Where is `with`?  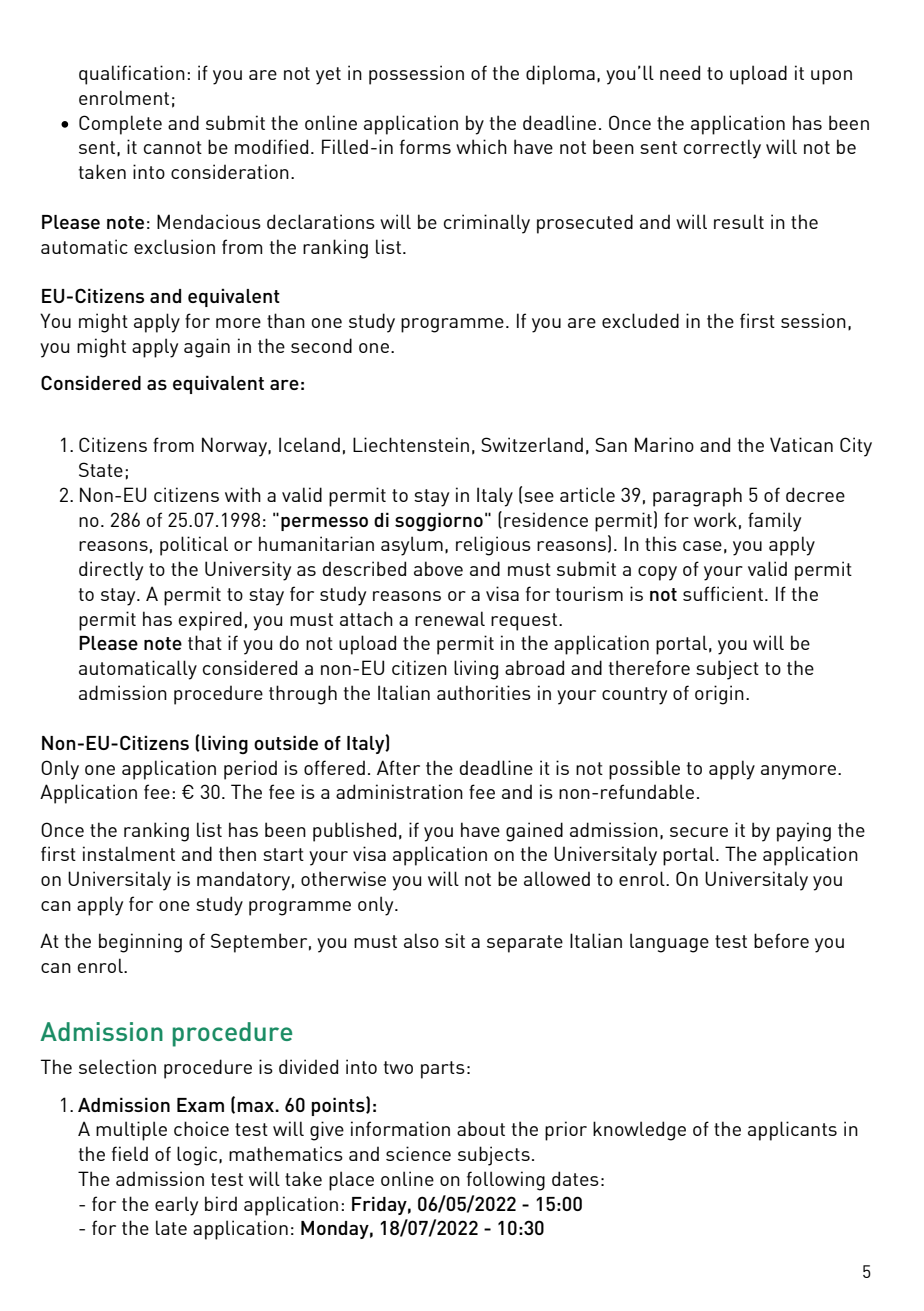 with is located at coordinates (243, 494).
